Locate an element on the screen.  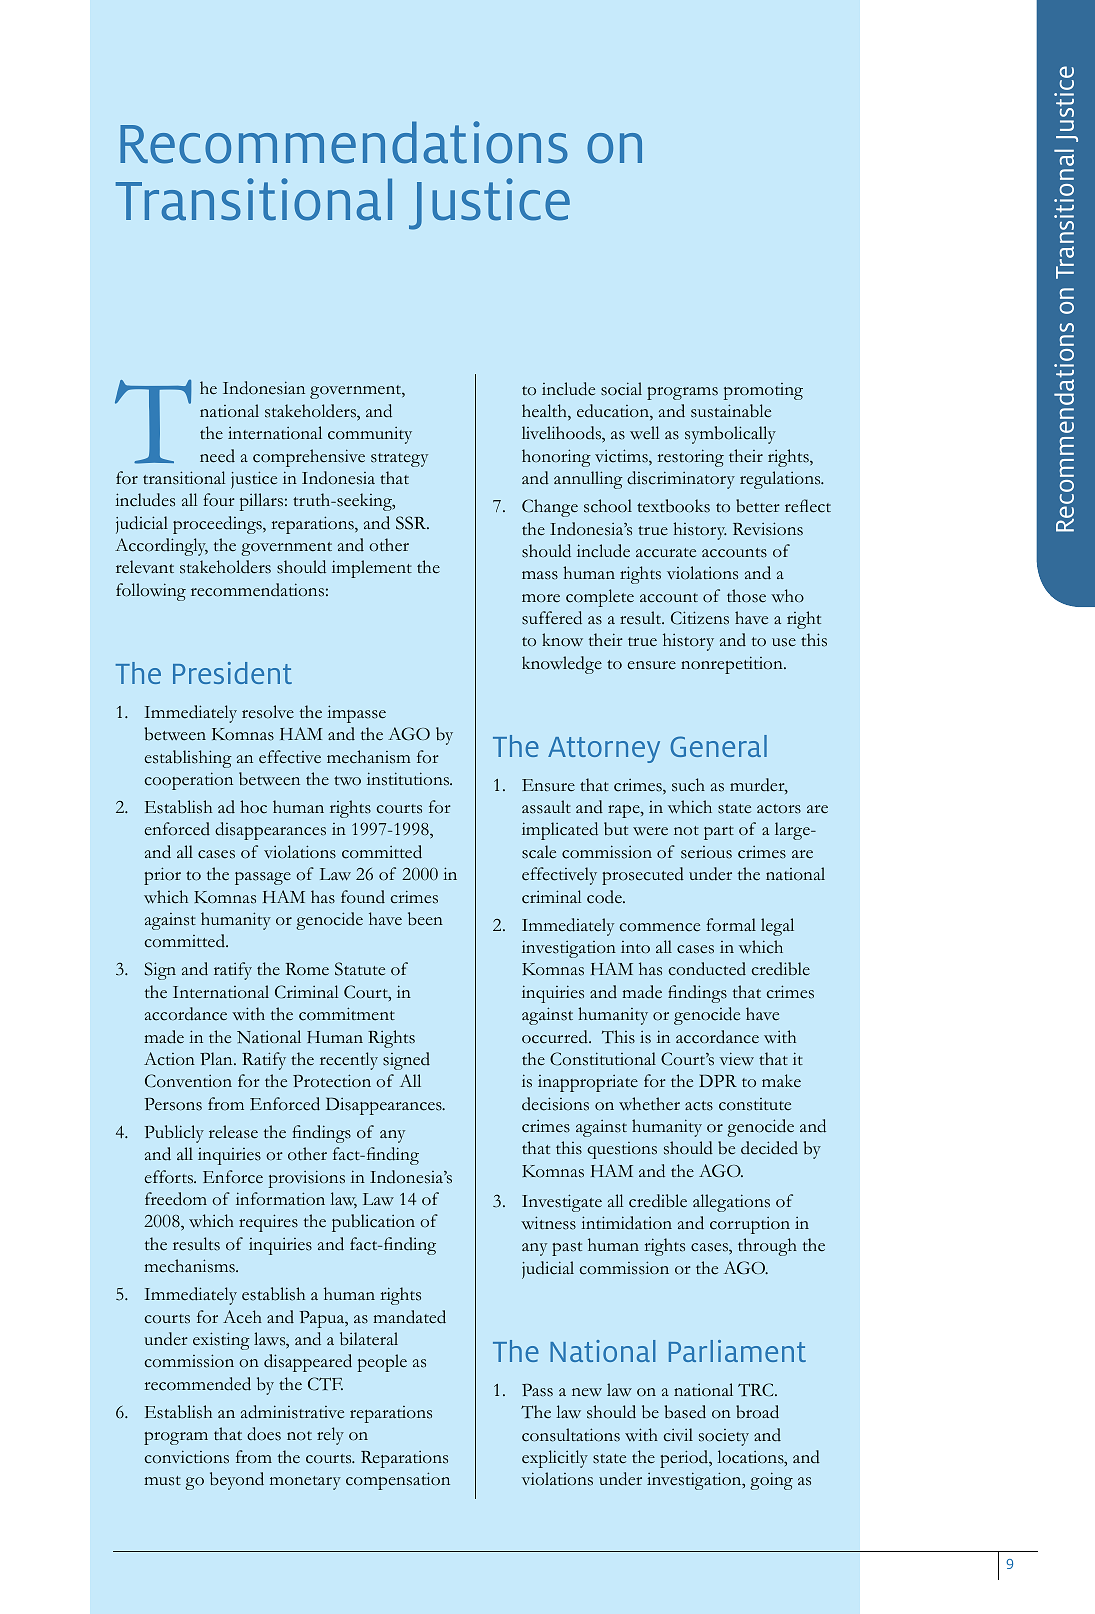
witness is located at coordinates (548, 1223).
